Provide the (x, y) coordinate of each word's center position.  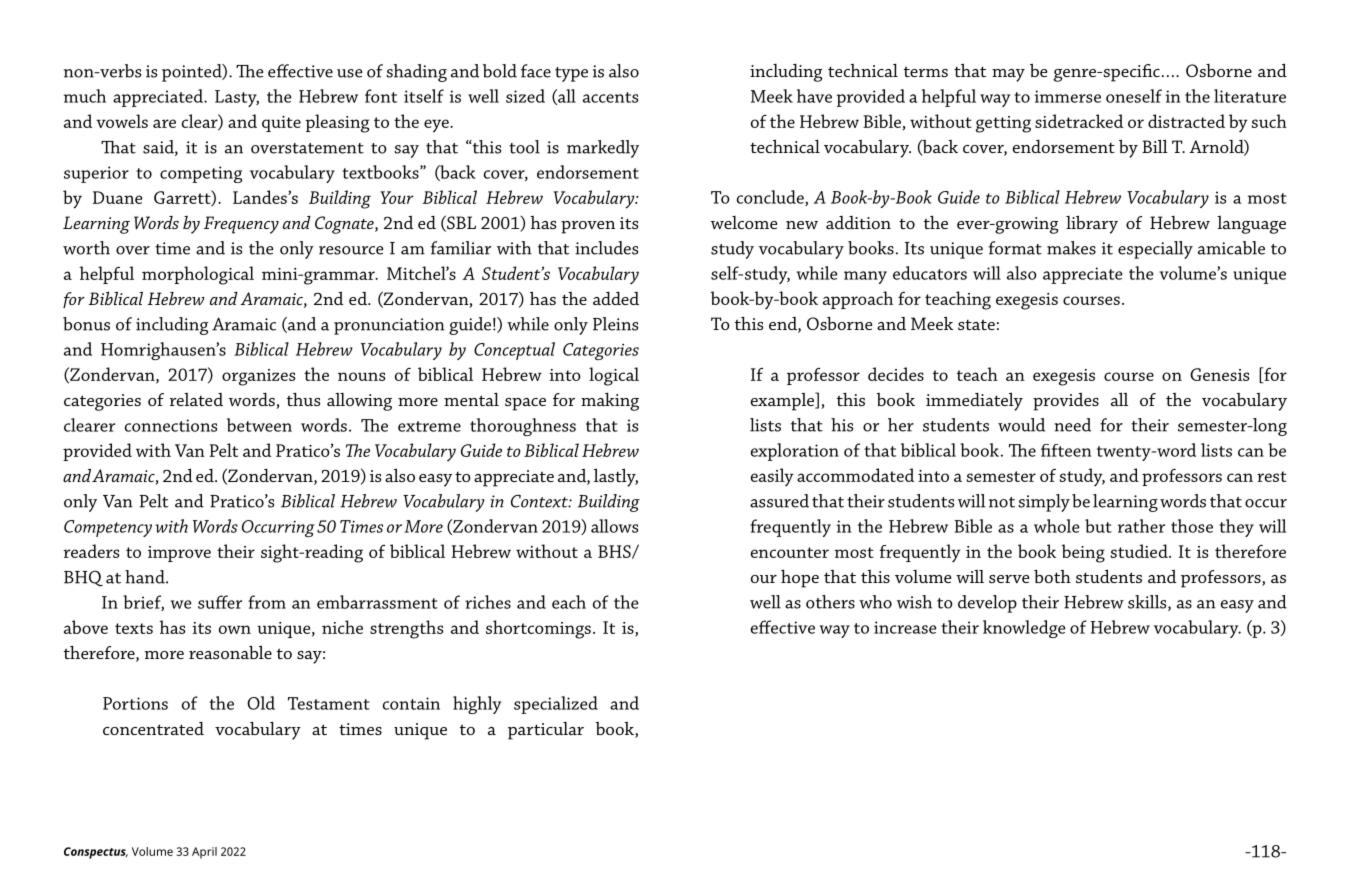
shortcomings (538, 629)
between (259, 425)
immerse (1068, 96)
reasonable (230, 652)
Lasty (237, 98)
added (616, 298)
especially (1155, 250)
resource (351, 250)
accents (610, 97)
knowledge (1024, 629)
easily (772, 477)
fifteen (1066, 450)
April (204, 853)
